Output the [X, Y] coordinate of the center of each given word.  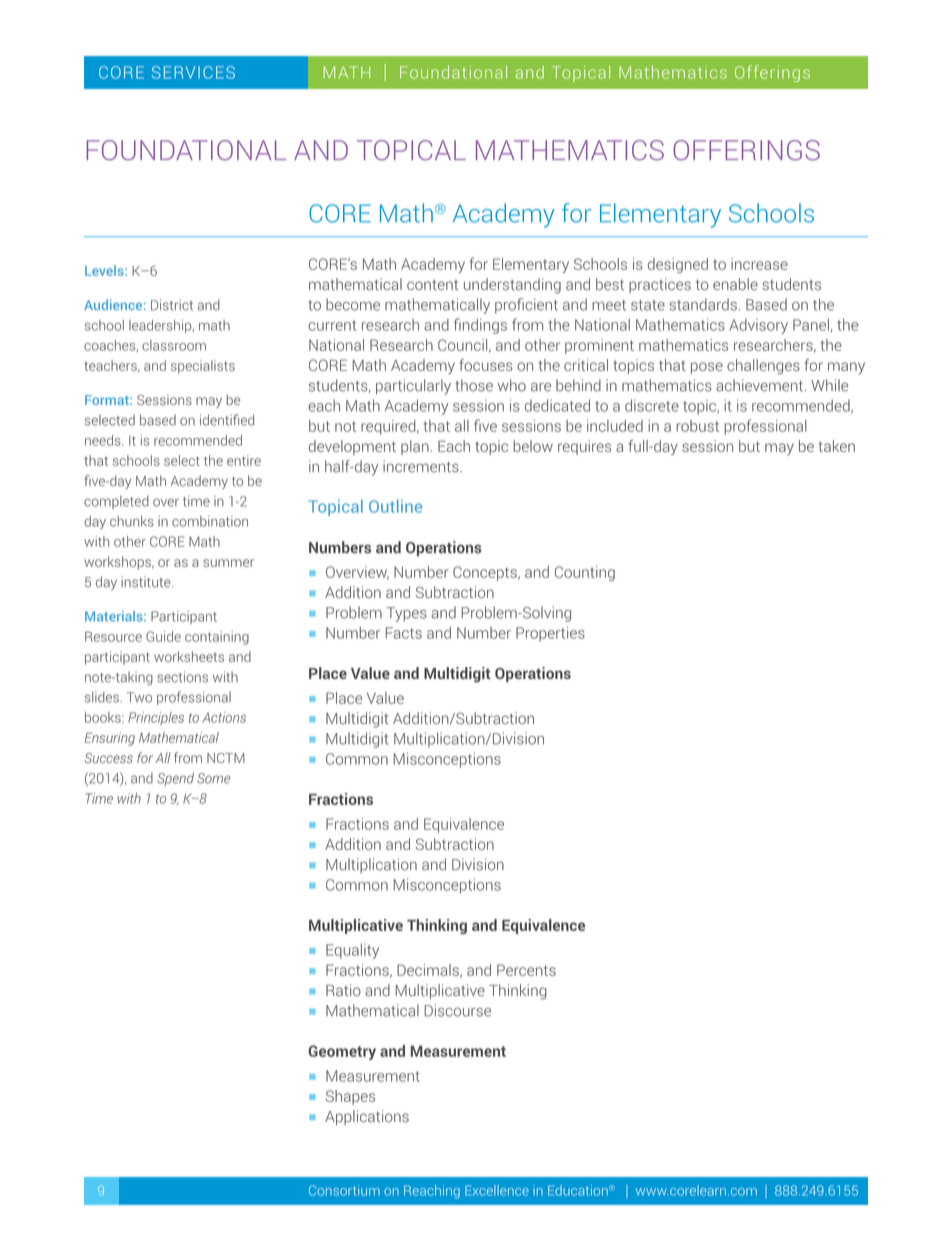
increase [759, 264]
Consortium [344, 1190]
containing [217, 638]
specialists [203, 367]
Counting [585, 573]
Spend [175, 779]
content [432, 285]
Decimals [429, 971]
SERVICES [193, 72]
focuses [486, 365]
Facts [403, 633]
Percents [526, 970]
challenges [763, 367]
